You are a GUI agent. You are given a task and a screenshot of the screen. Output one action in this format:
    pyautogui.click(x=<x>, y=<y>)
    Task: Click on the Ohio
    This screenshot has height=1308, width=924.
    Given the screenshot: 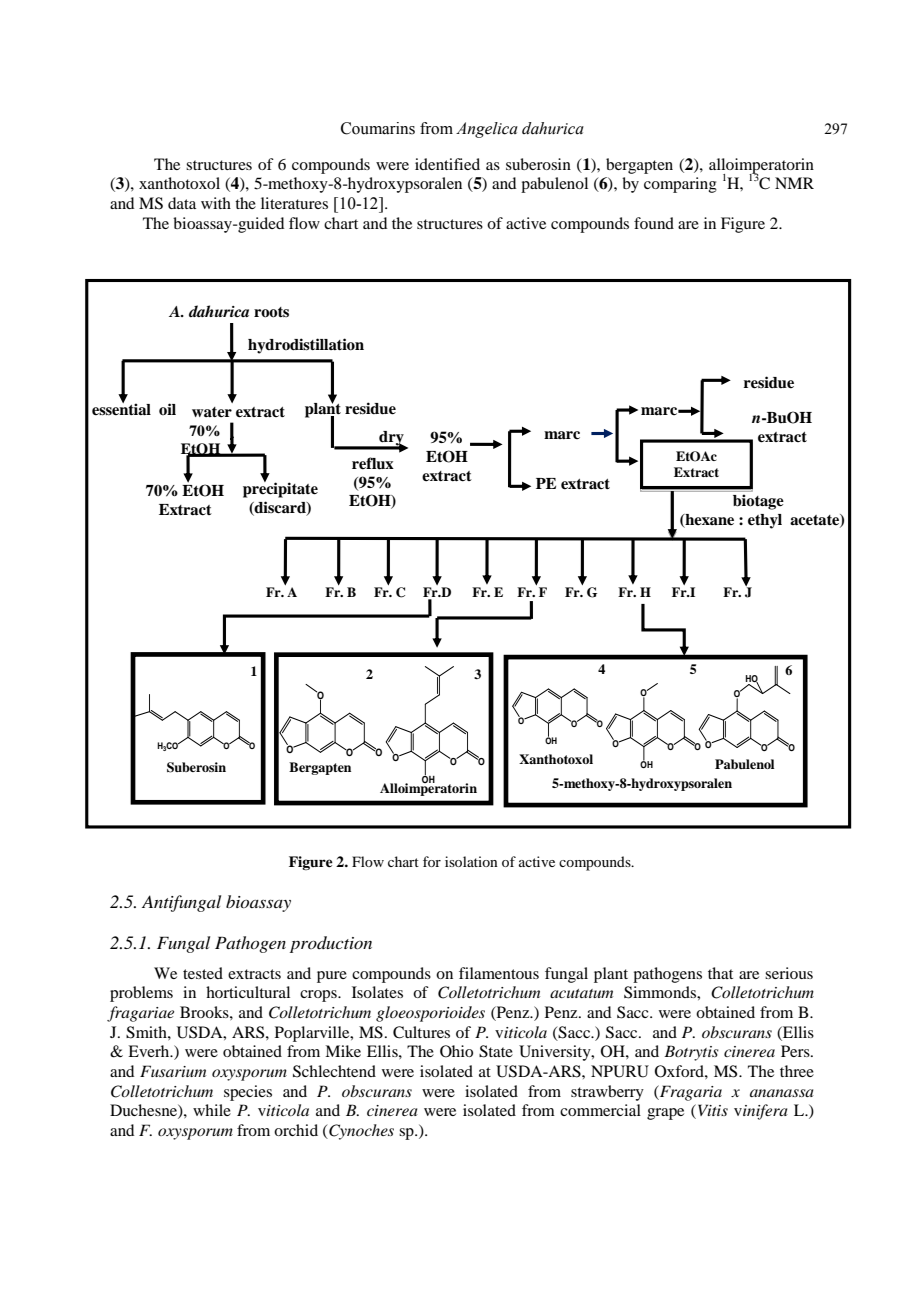 What is the action you would take?
    pyautogui.click(x=456, y=1051)
